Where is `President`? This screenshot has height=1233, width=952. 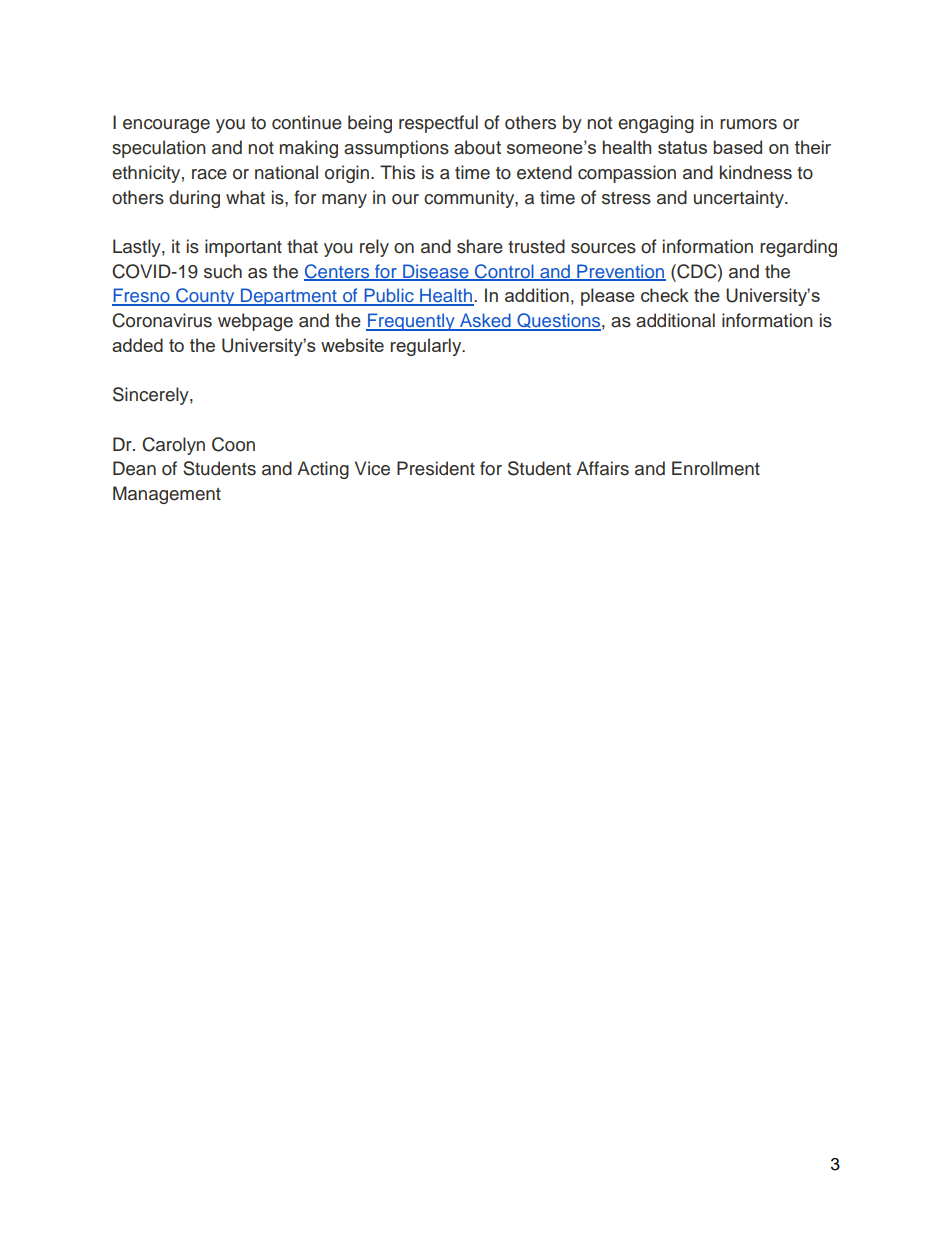
President is located at coordinates (436, 468).
